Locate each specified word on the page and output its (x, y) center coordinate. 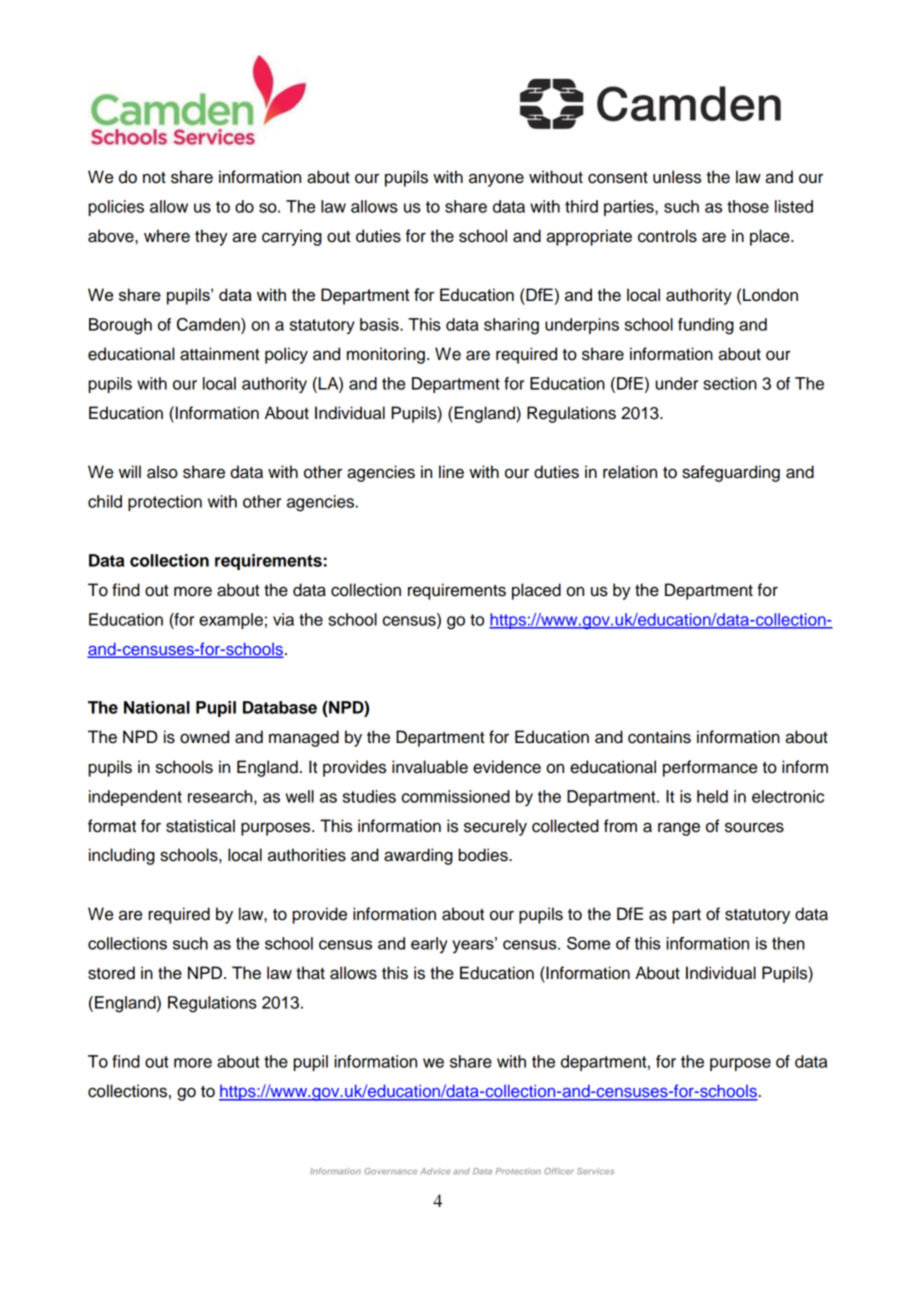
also (162, 472)
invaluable (430, 767)
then (788, 943)
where (167, 236)
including (122, 856)
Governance (390, 1171)
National (157, 707)
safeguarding (731, 473)
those (748, 206)
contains (659, 737)
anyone (496, 180)
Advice (435, 1171)
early (429, 945)
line (451, 472)
